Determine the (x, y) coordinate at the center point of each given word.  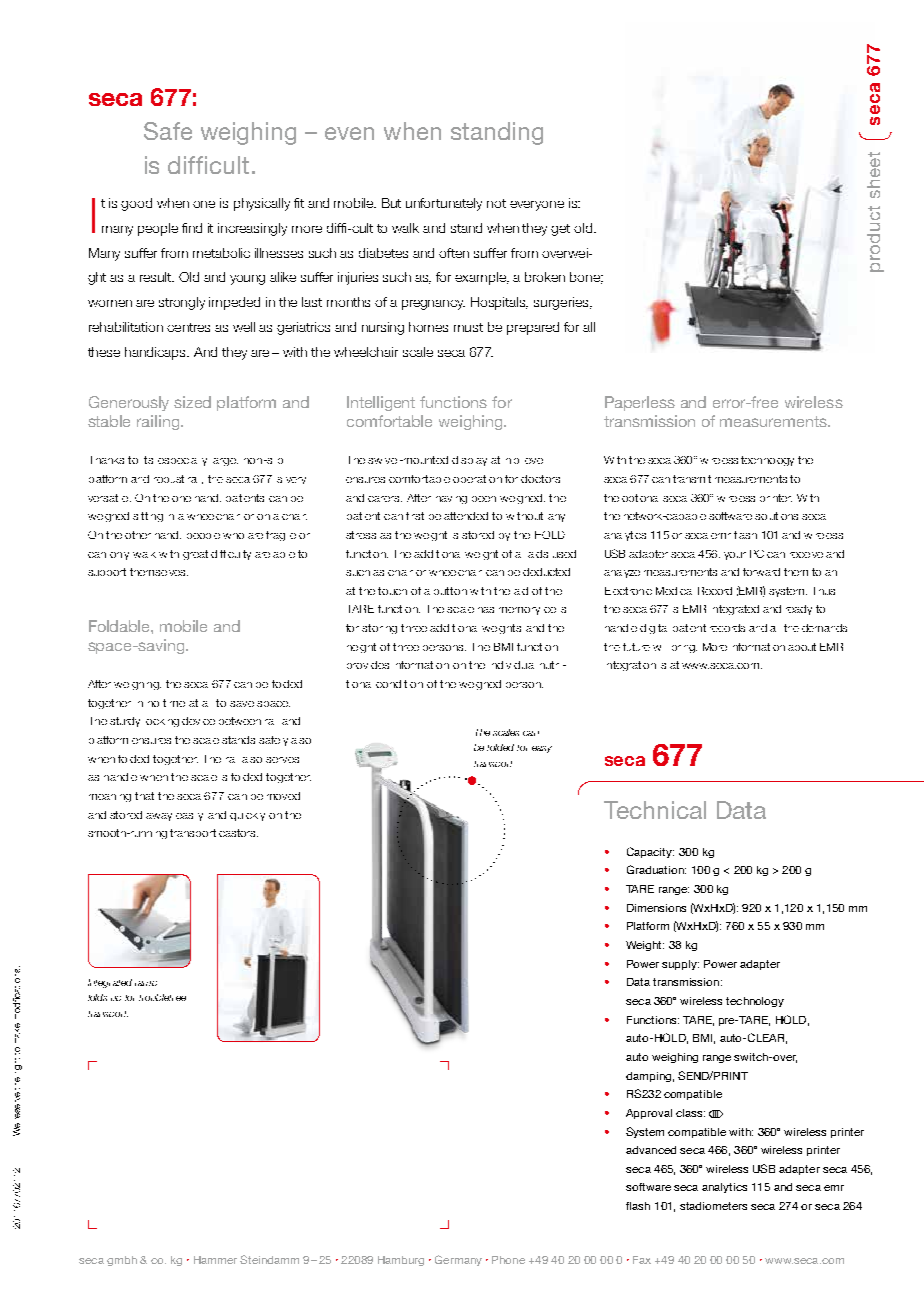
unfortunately (444, 204)
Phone (508, 1260)
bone (586, 278)
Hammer (215, 1260)
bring (684, 649)
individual (513, 665)
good (136, 204)
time (174, 703)
